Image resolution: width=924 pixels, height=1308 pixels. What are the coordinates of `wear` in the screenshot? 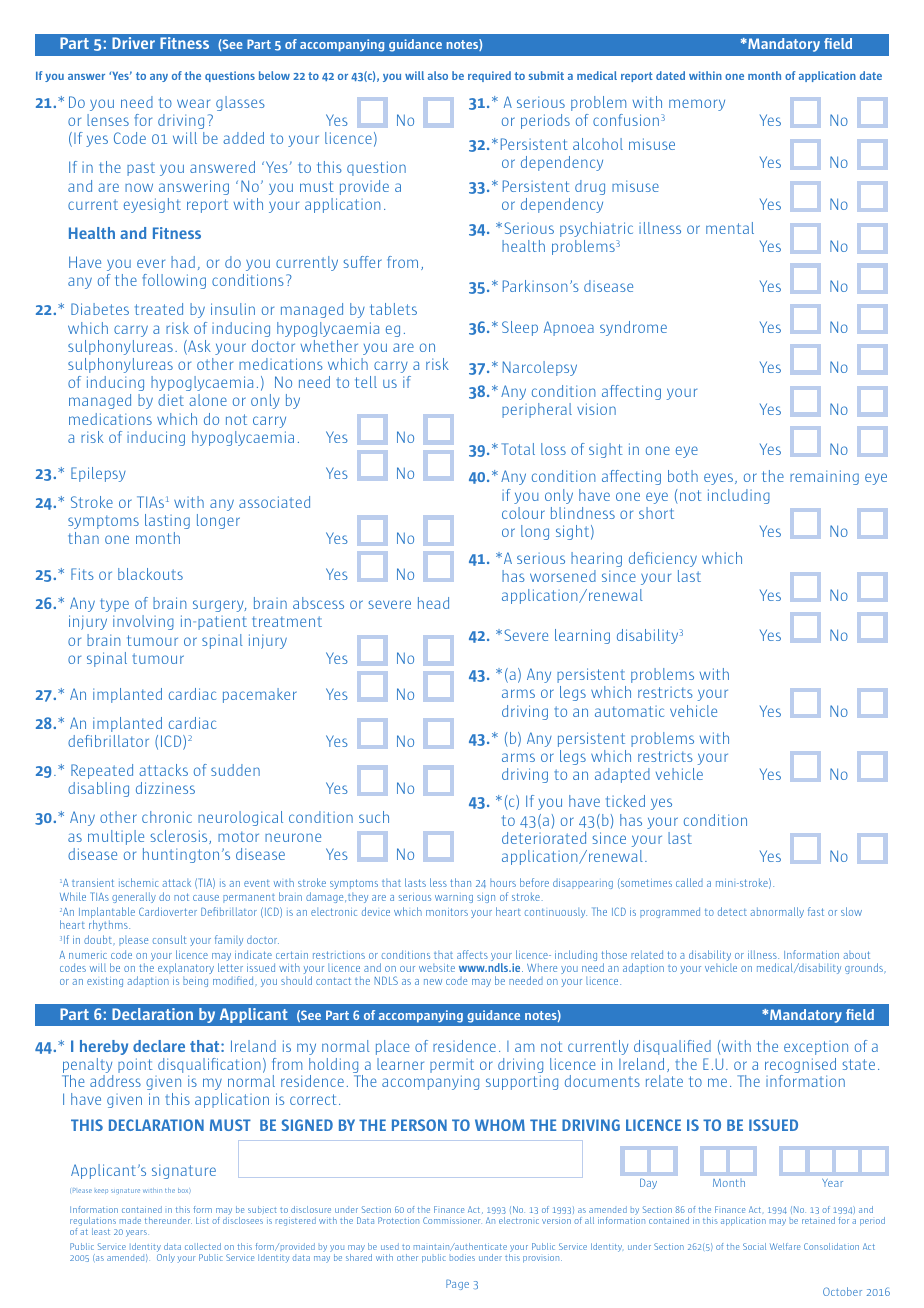 It's located at (193, 103).
